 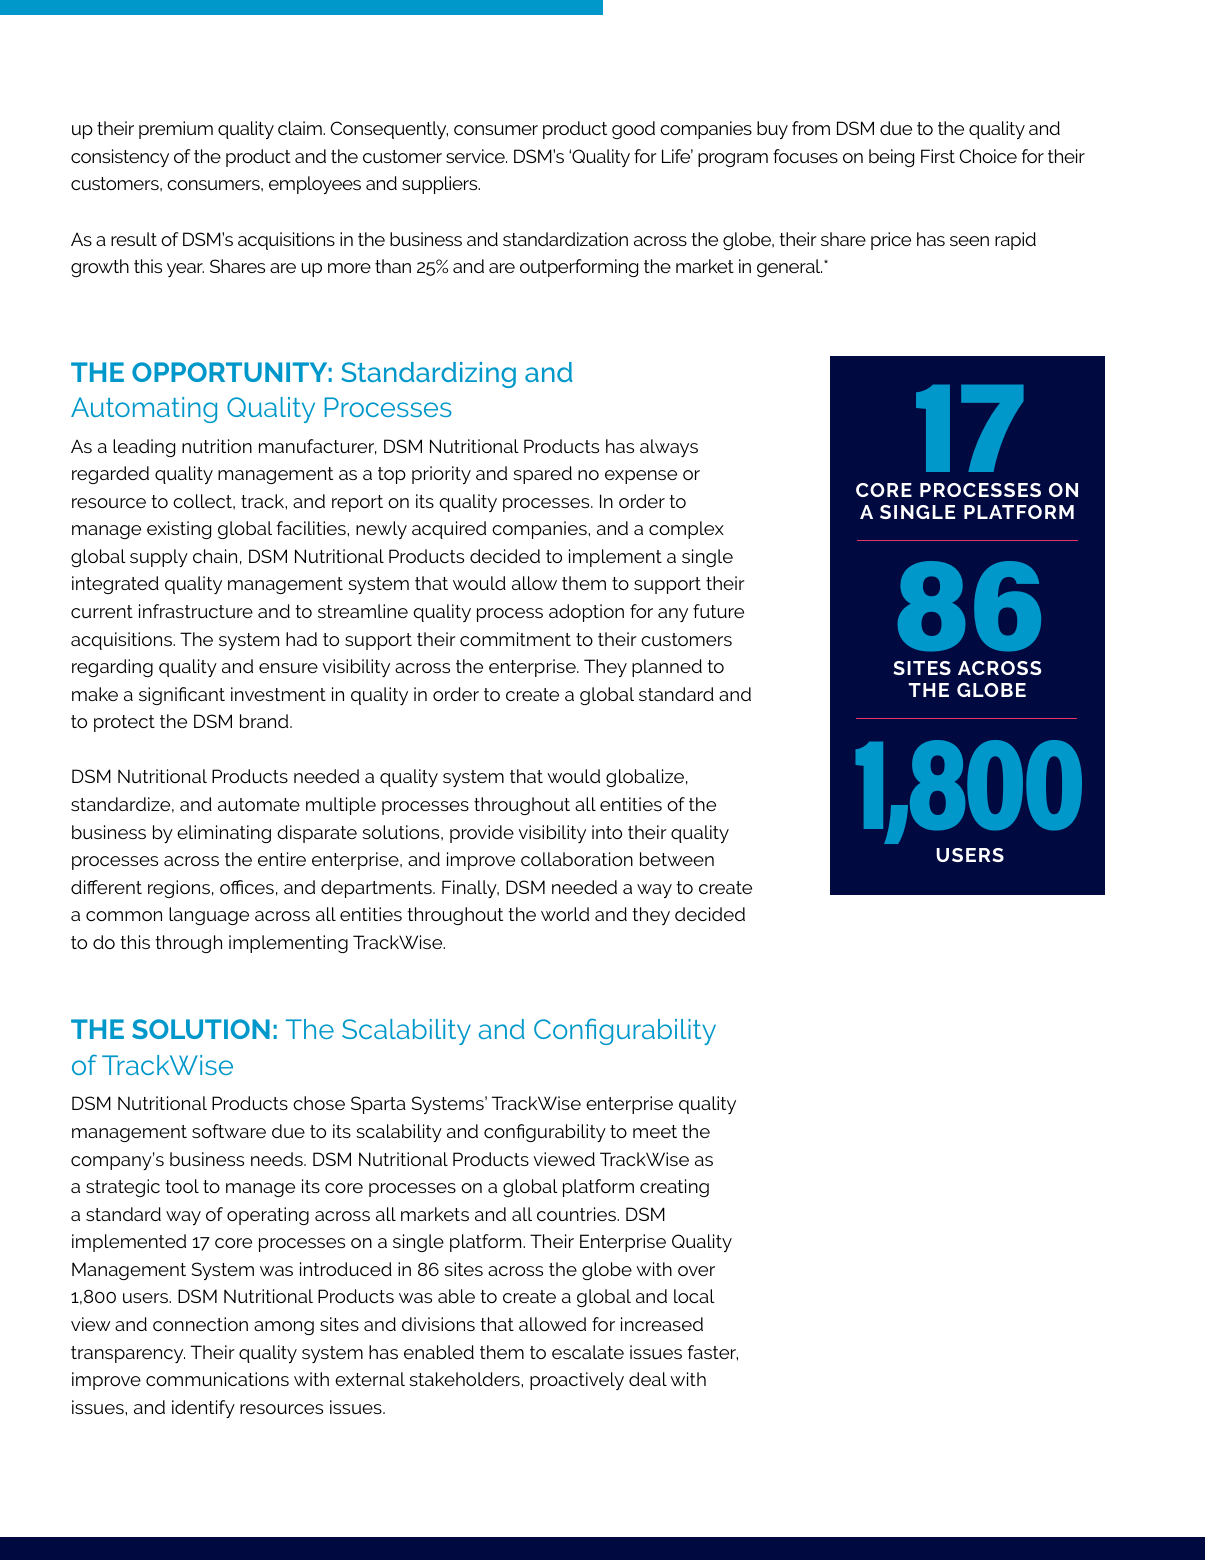 What do you see at coordinates (229, 1131) in the document?
I see `software` at bounding box center [229, 1131].
